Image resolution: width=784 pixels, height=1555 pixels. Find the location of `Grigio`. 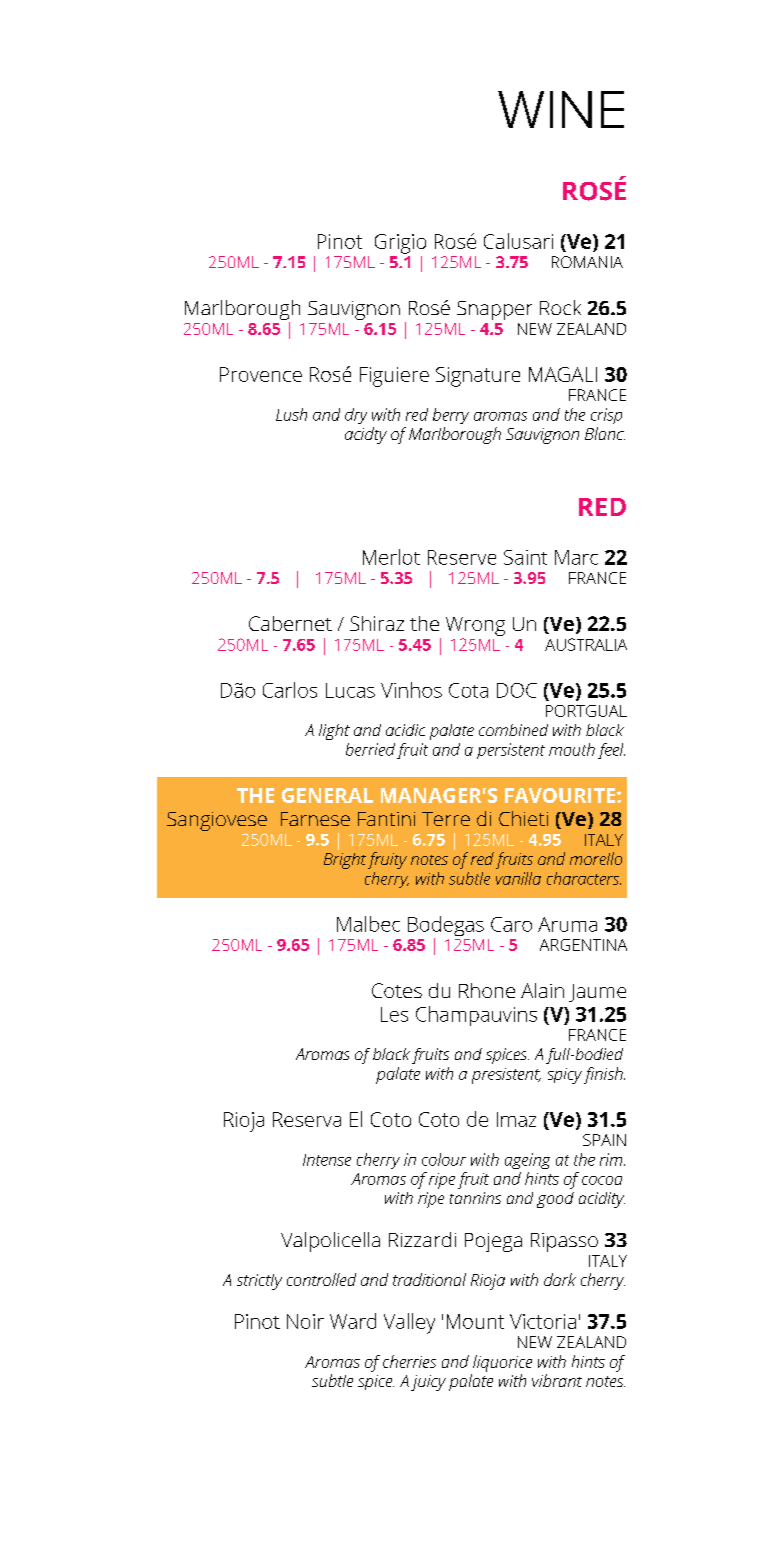

Grigio is located at coordinates (400, 244).
